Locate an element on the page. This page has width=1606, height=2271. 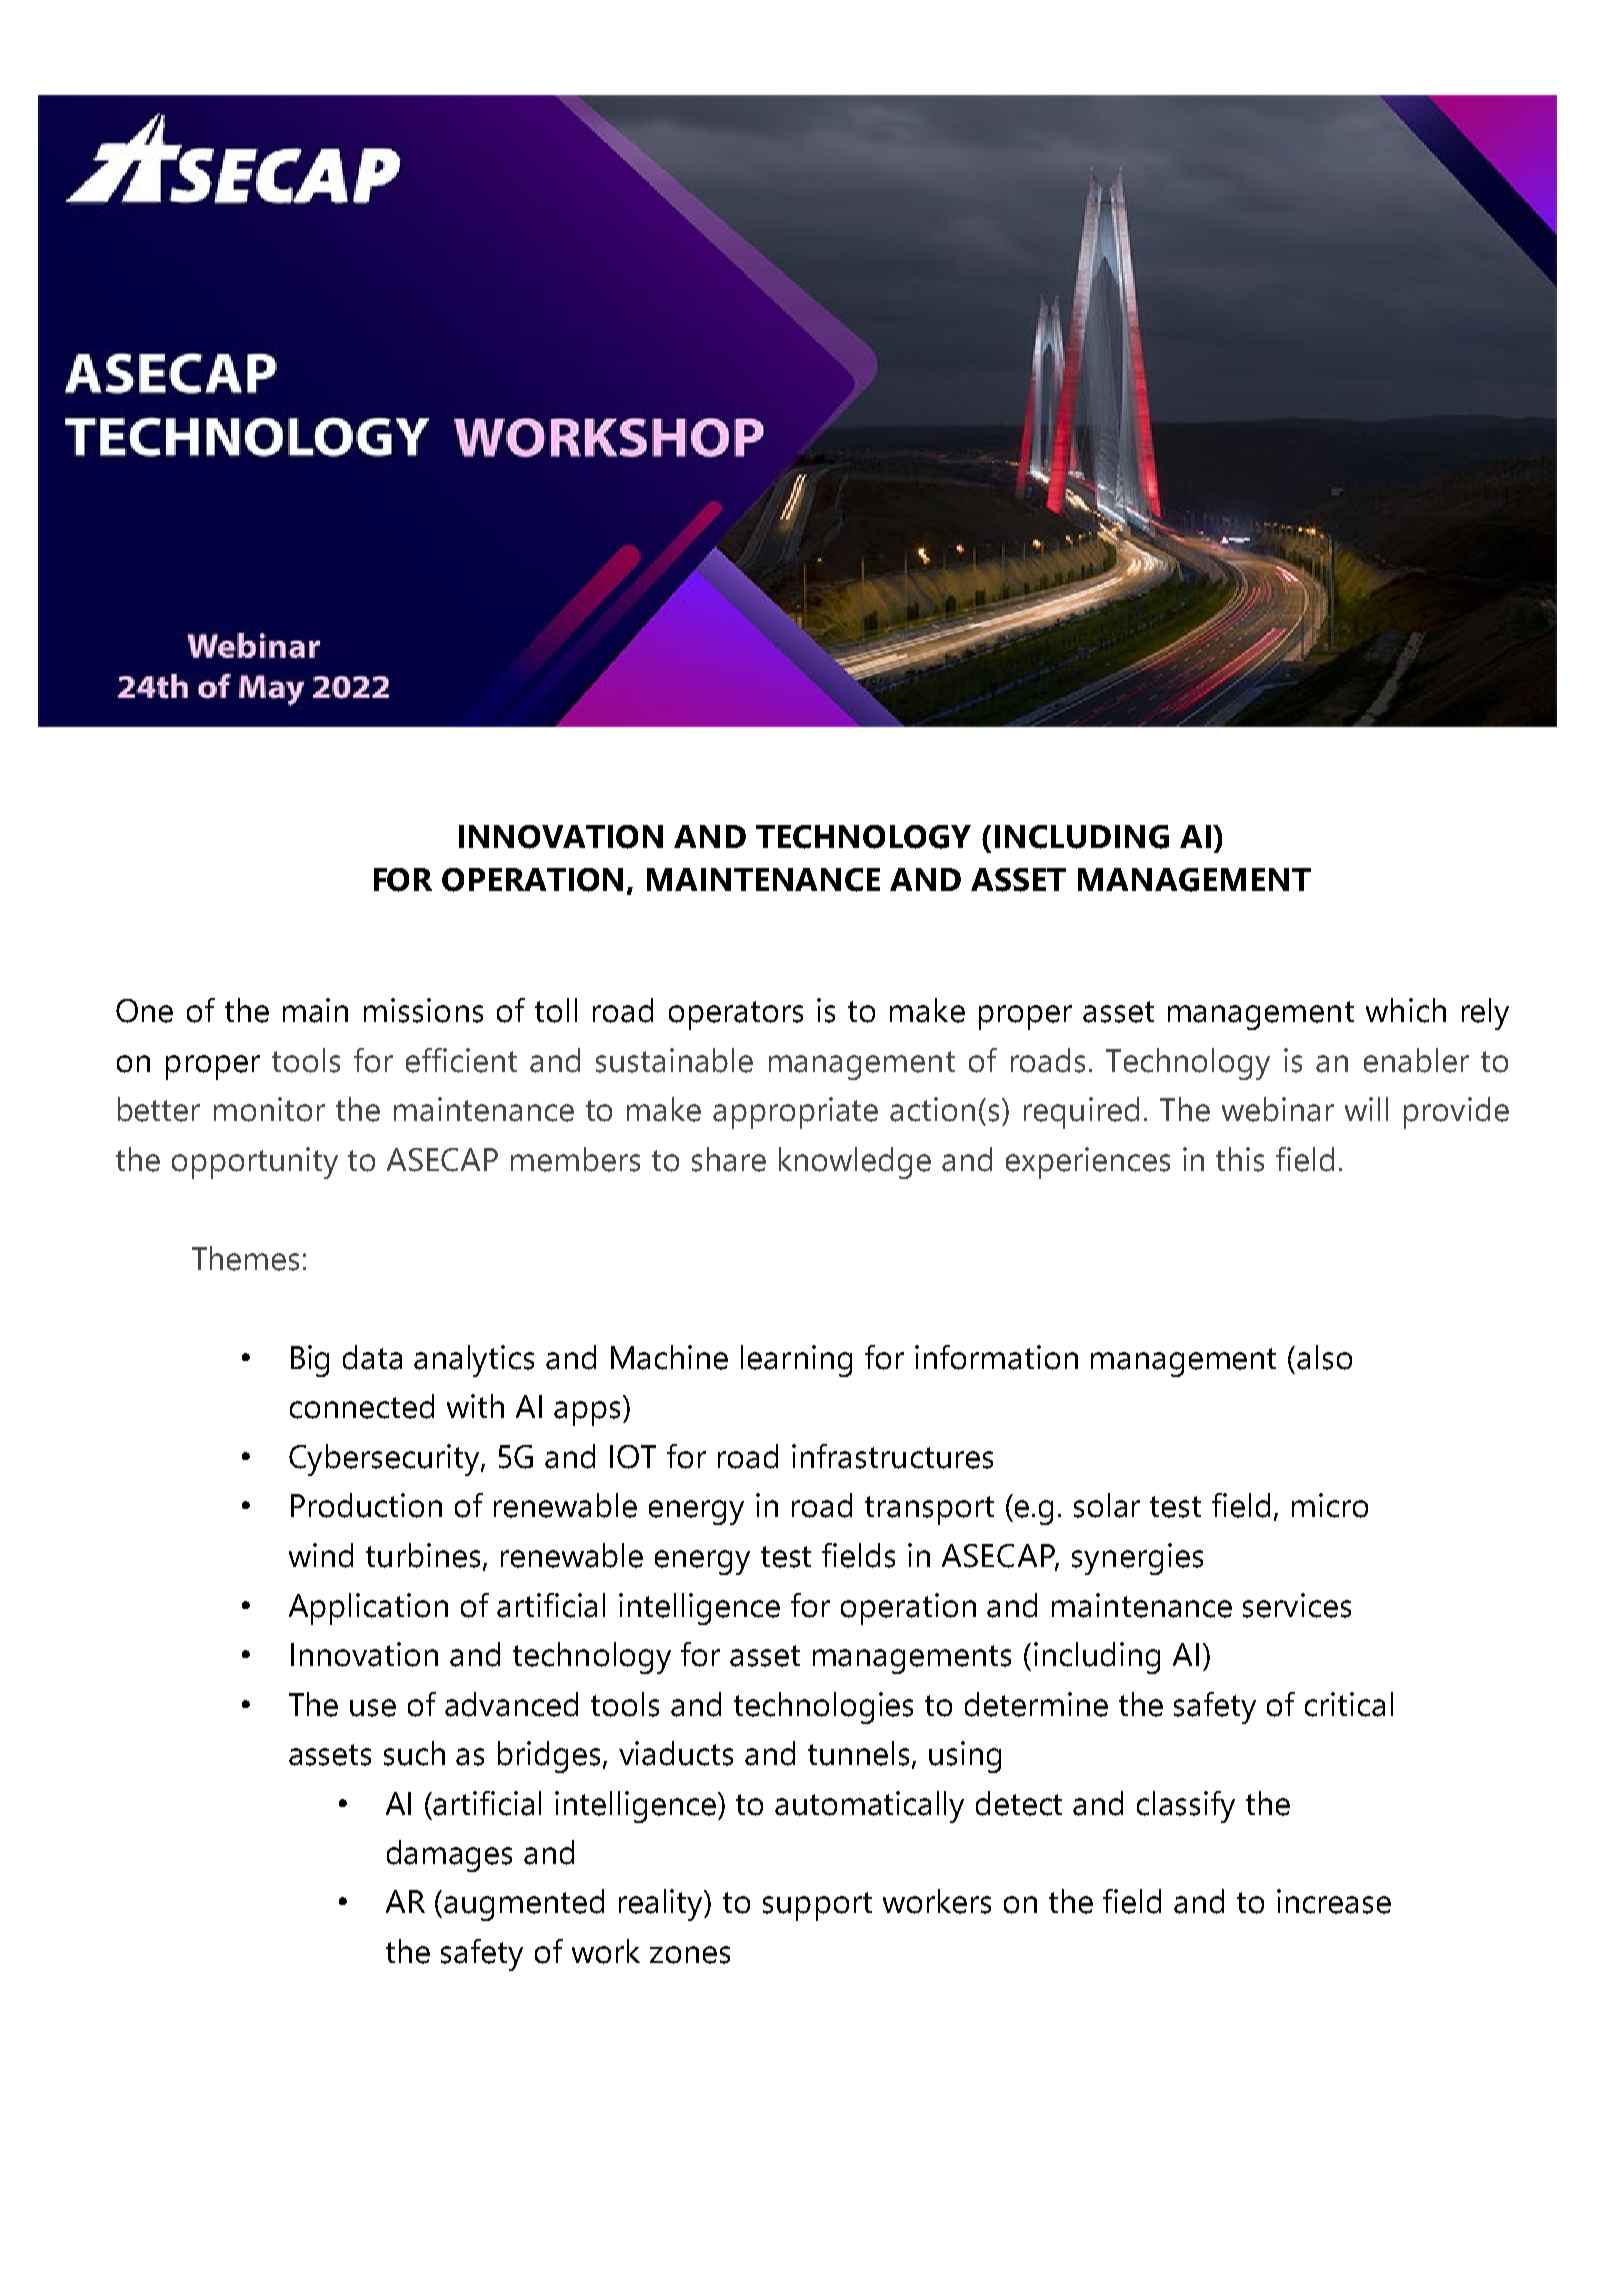
Production is located at coordinates (366, 1505).
